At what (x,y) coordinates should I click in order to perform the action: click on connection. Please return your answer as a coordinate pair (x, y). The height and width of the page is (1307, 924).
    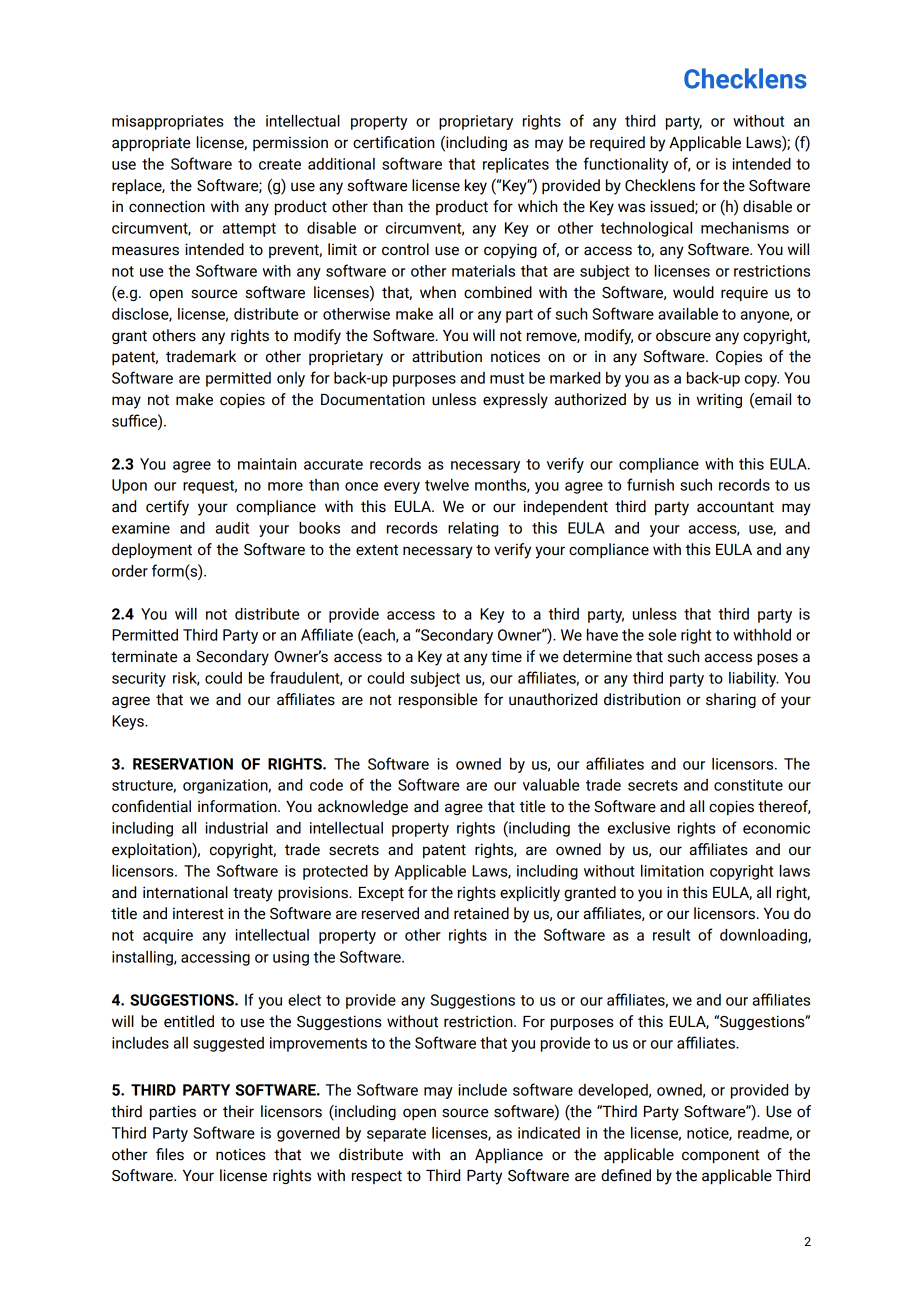
    Looking at the image, I should click on (167, 206).
